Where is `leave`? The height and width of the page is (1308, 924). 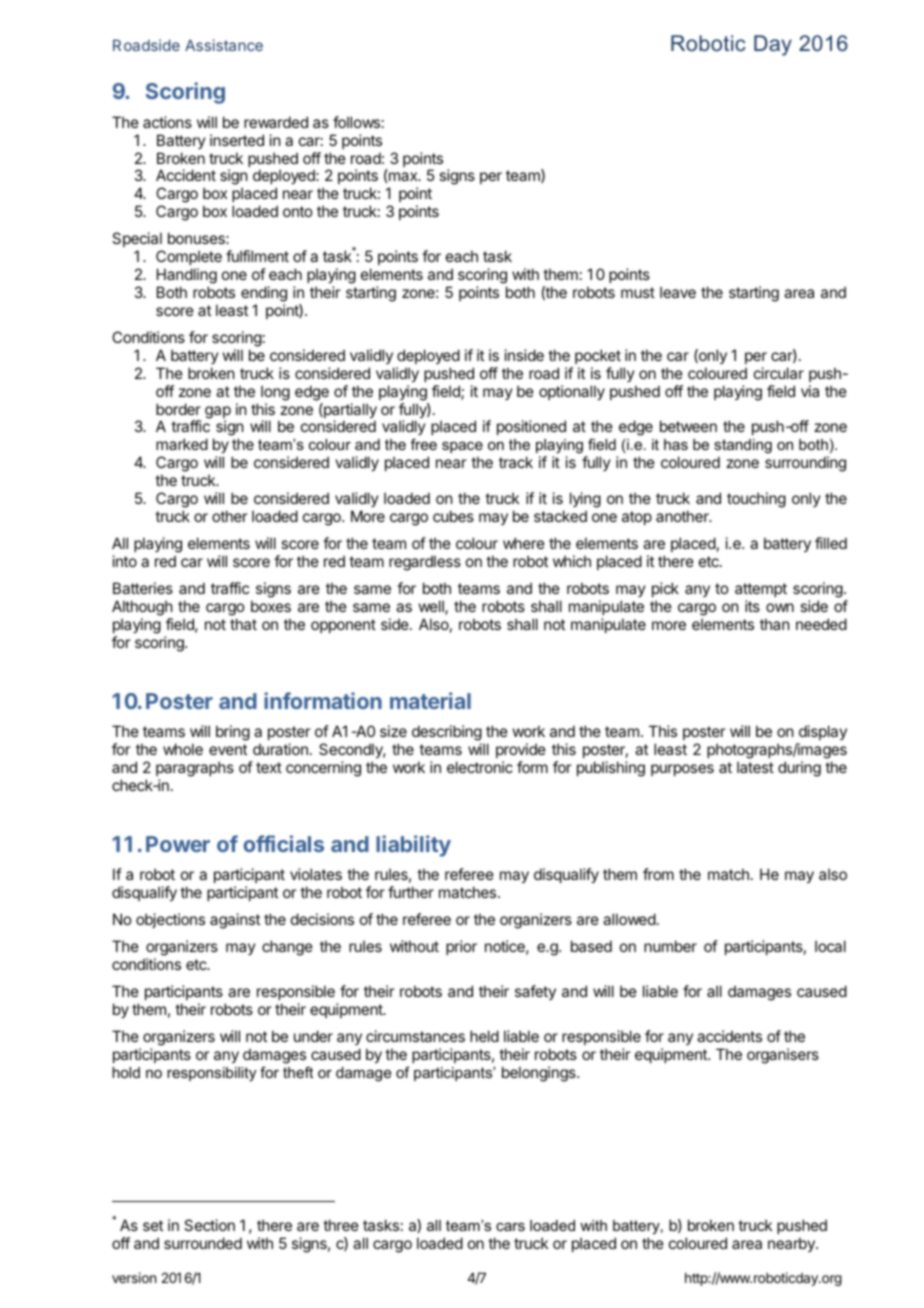 leave is located at coordinates (678, 292).
